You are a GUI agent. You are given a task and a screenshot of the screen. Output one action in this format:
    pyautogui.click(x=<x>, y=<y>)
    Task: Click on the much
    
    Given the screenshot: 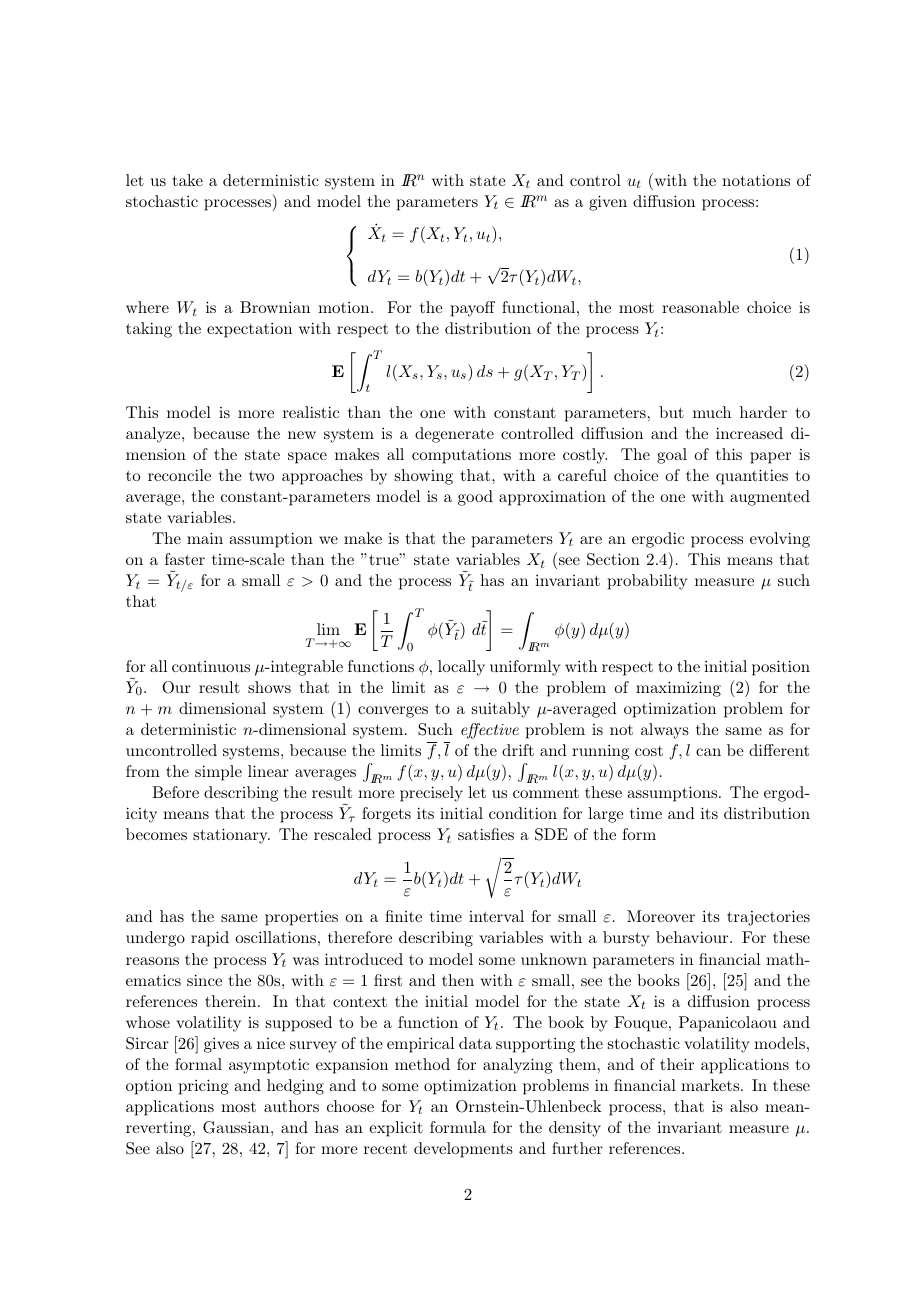 What is the action you would take?
    pyautogui.click(x=712, y=412)
